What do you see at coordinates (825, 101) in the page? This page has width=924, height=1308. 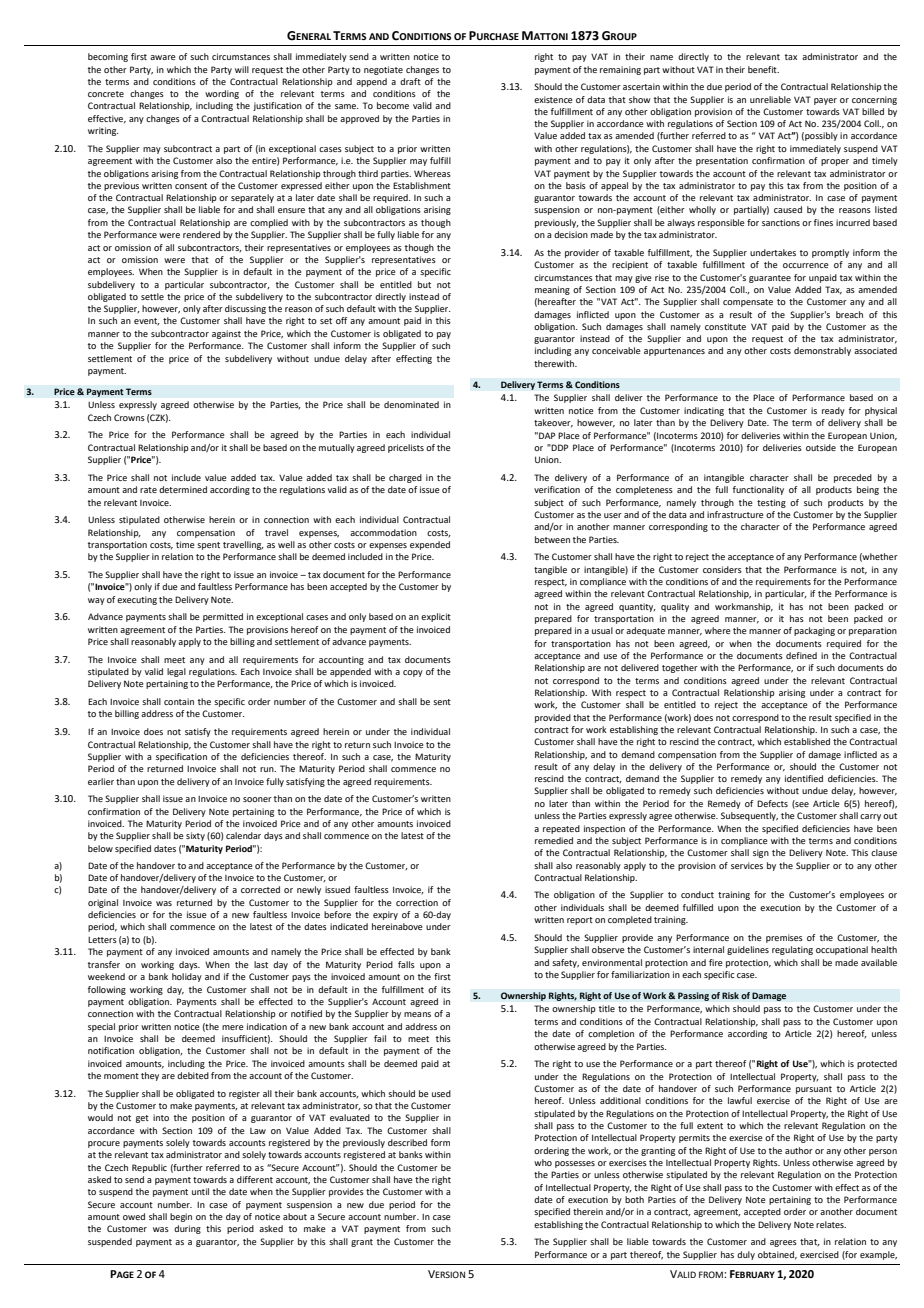 I see `payer` at bounding box center [825, 101].
